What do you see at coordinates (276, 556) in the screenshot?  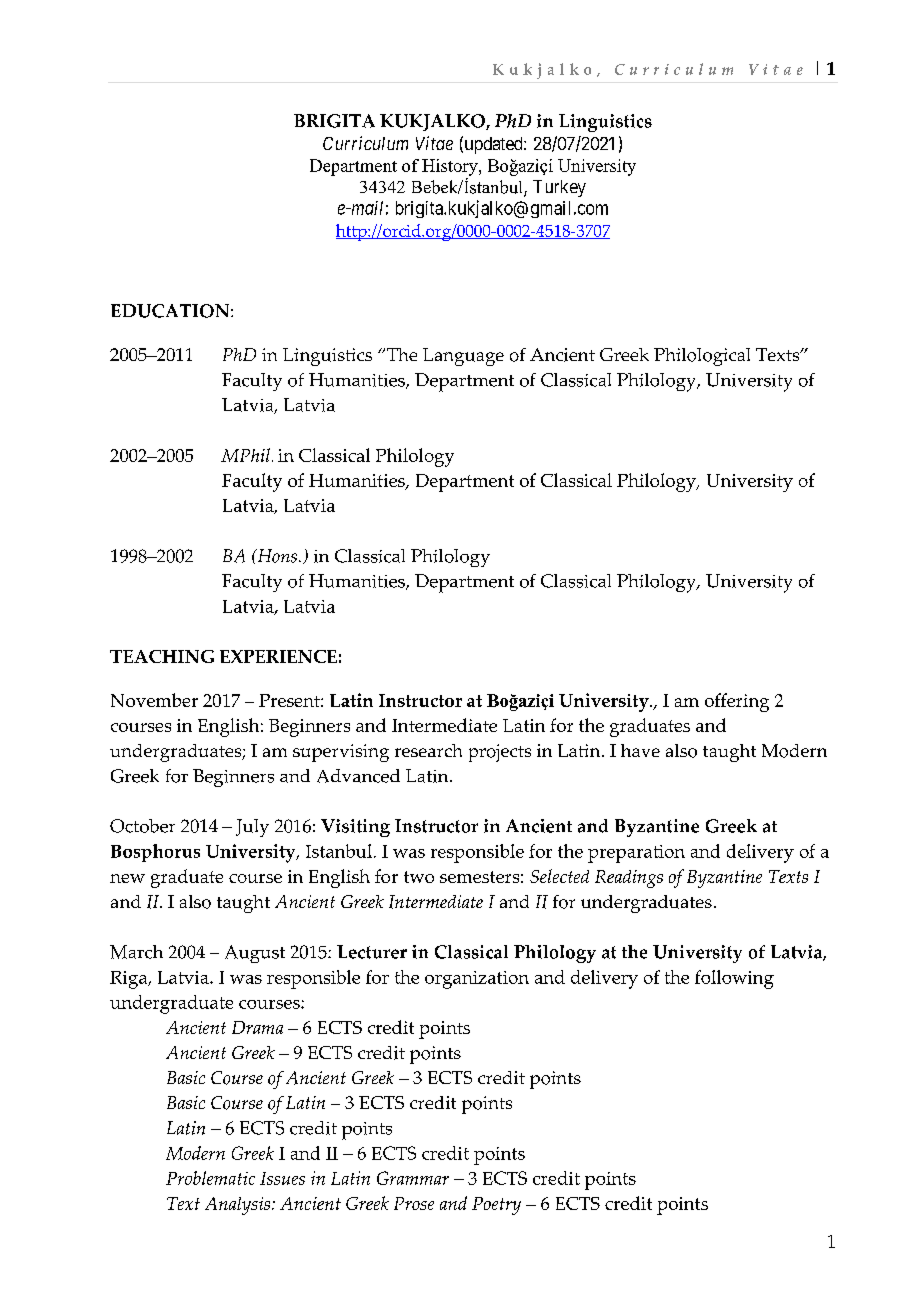 I see `Hons` at bounding box center [276, 556].
